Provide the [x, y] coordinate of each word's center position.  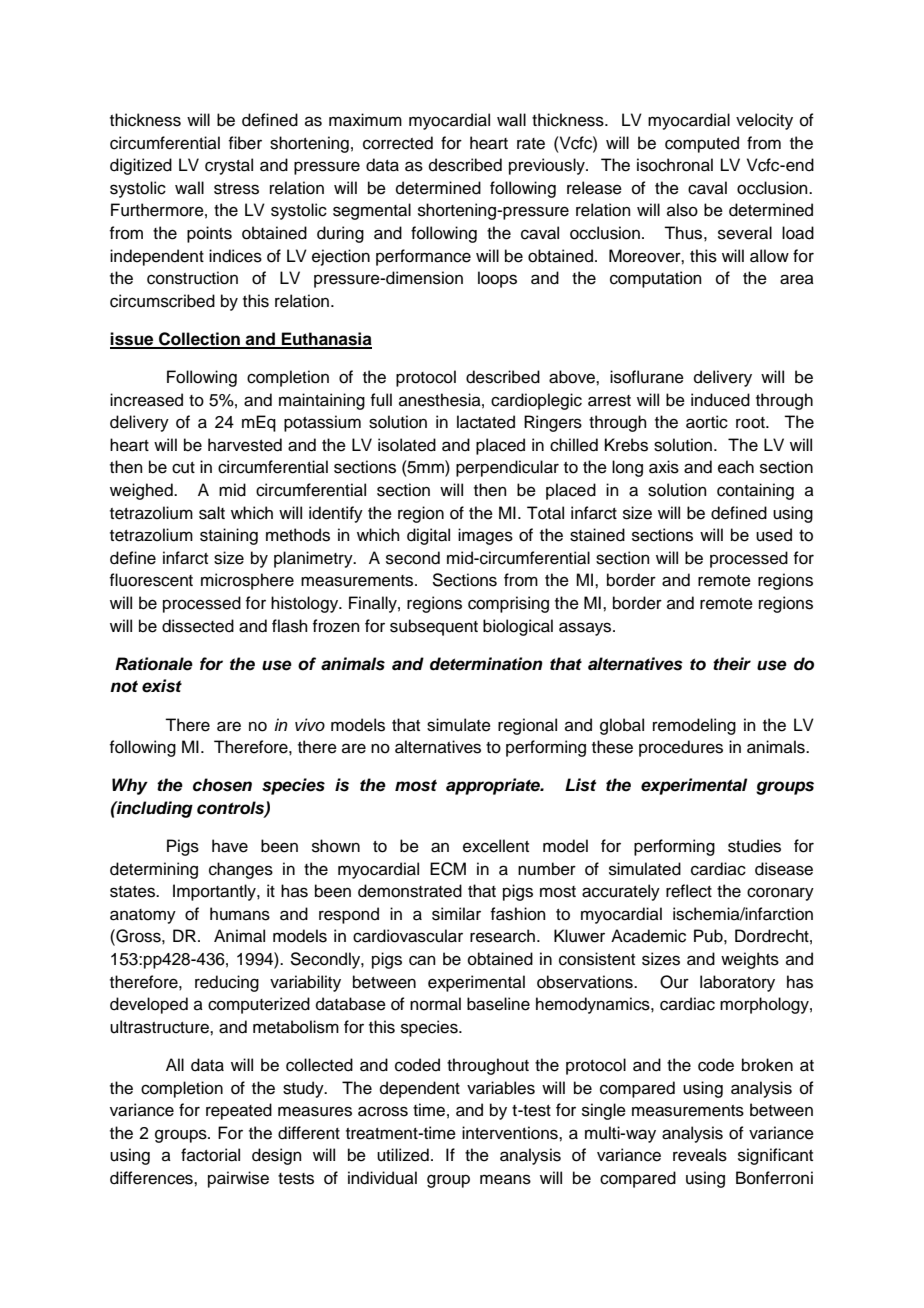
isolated [407, 445]
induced [720, 400]
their [732, 664]
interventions [511, 1133]
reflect [689, 891]
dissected [198, 626]
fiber [245, 143]
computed [702, 144]
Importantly [215, 892]
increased [146, 400]
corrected [398, 143]
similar [456, 914]
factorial [210, 1155]
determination [486, 664]
